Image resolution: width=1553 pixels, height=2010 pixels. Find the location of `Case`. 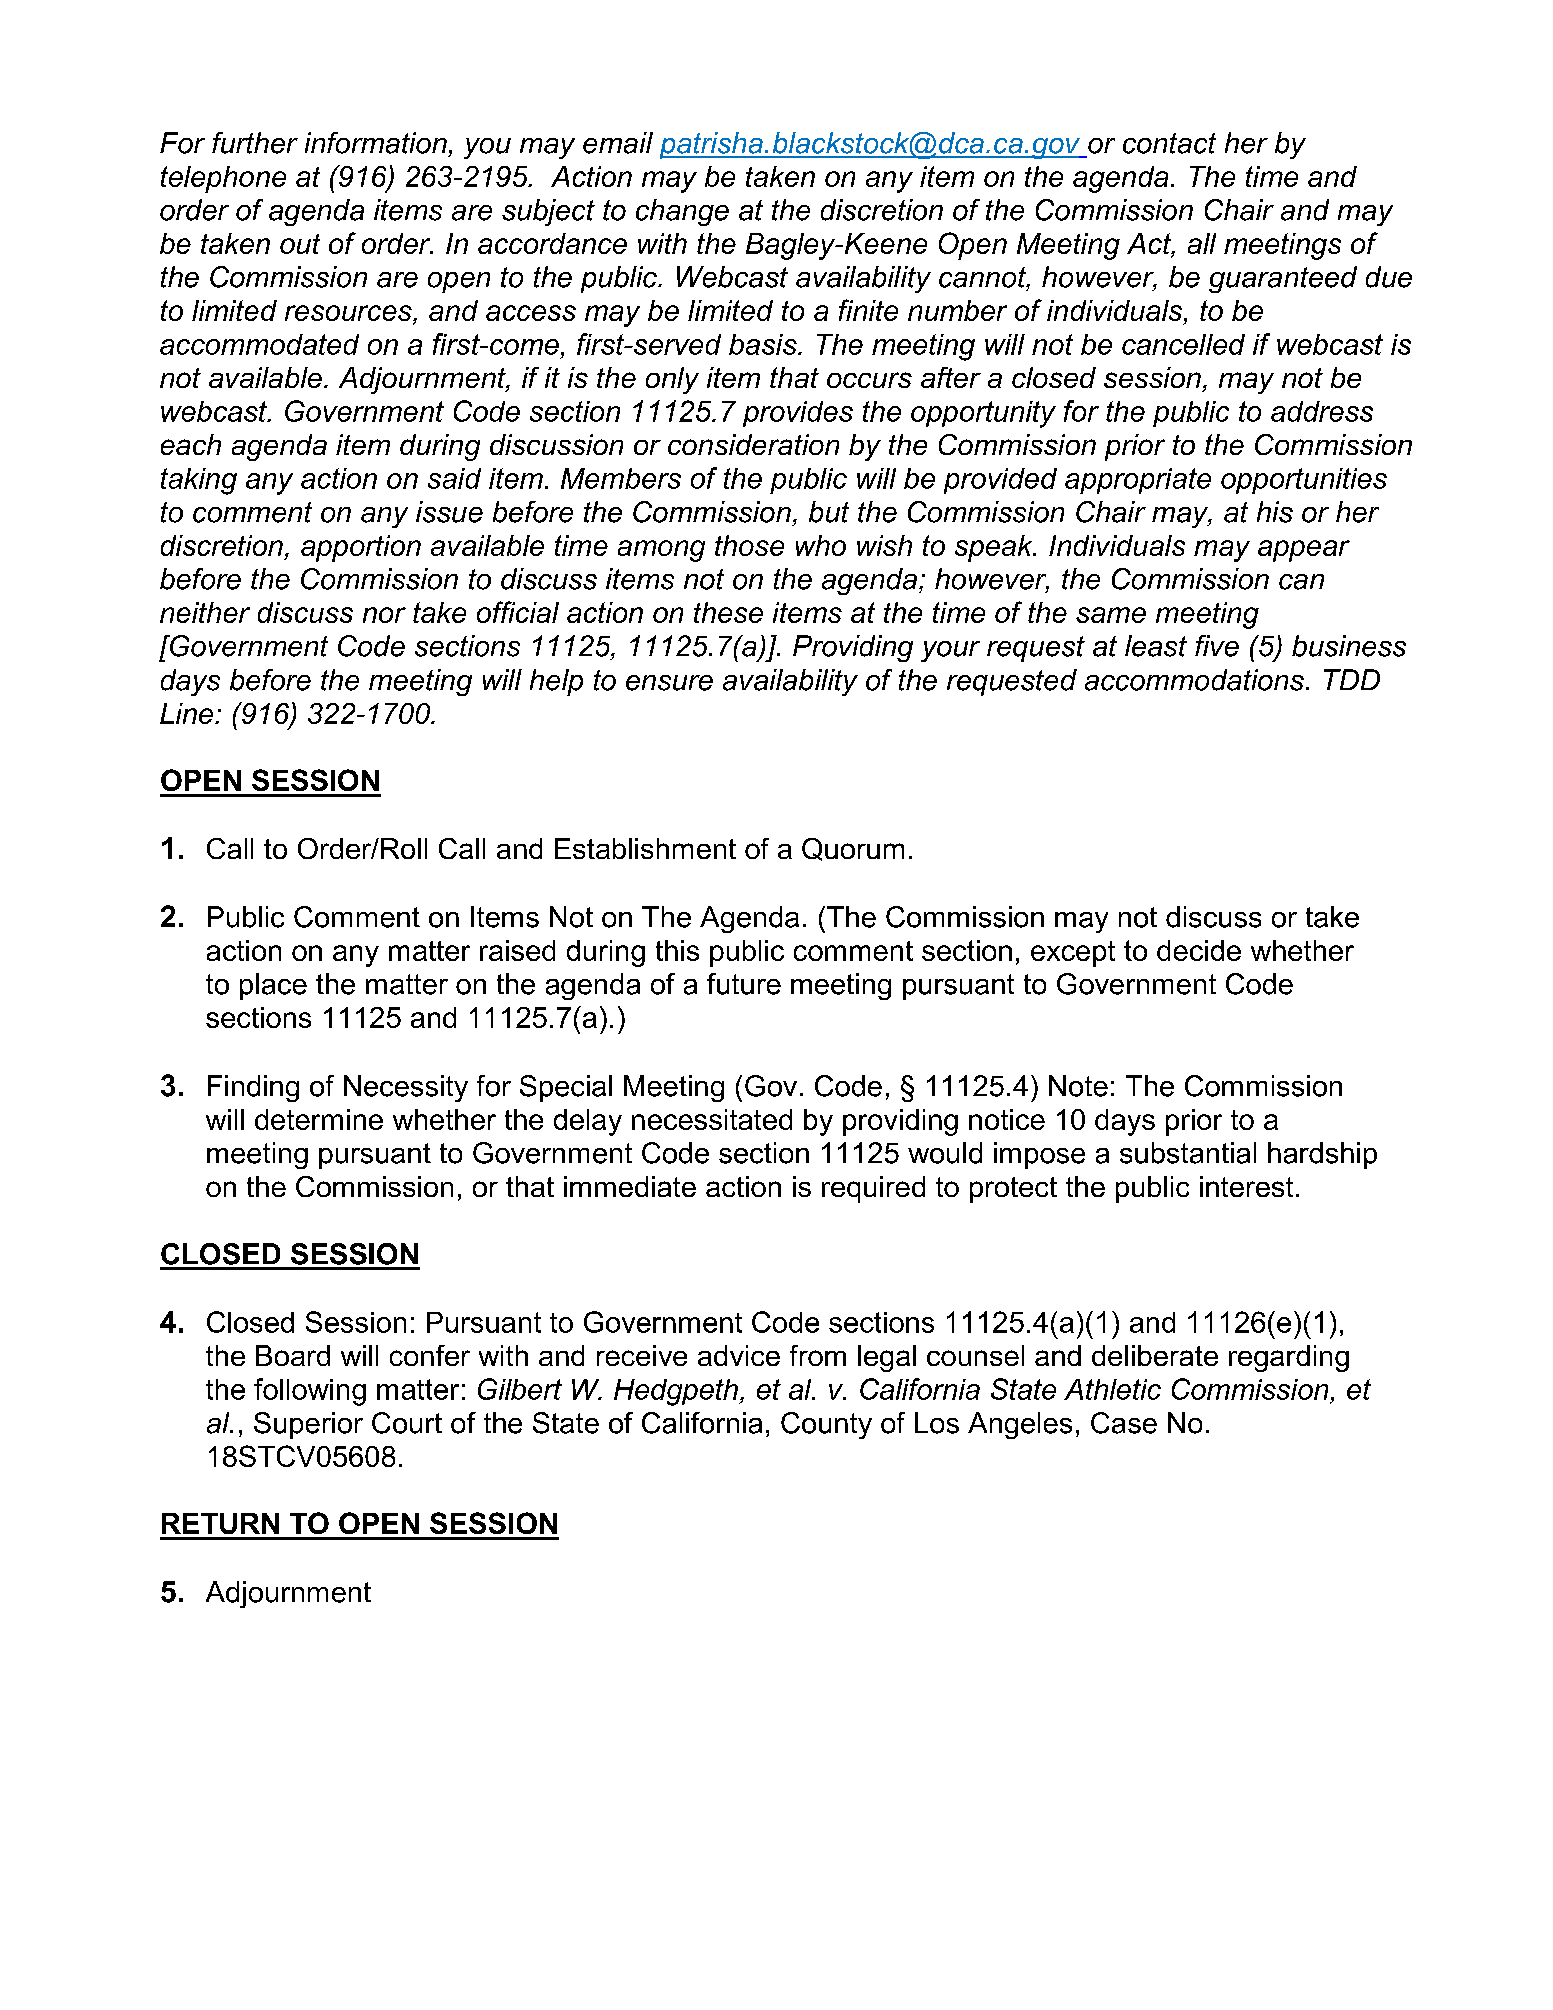

Case is located at coordinates (1124, 1423).
